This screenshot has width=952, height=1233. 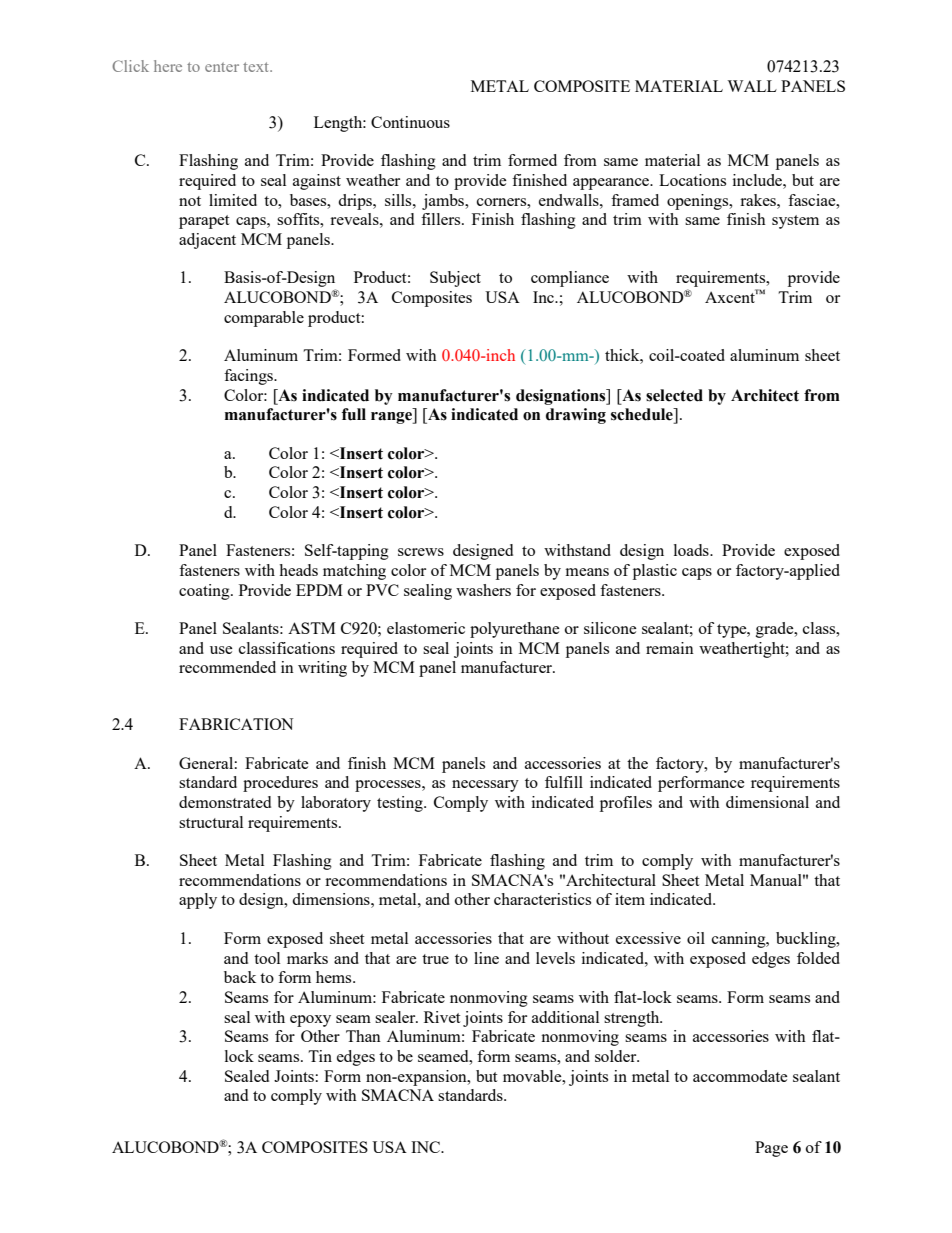 What do you see at coordinates (205, 592) in the screenshot?
I see `coating` at bounding box center [205, 592].
